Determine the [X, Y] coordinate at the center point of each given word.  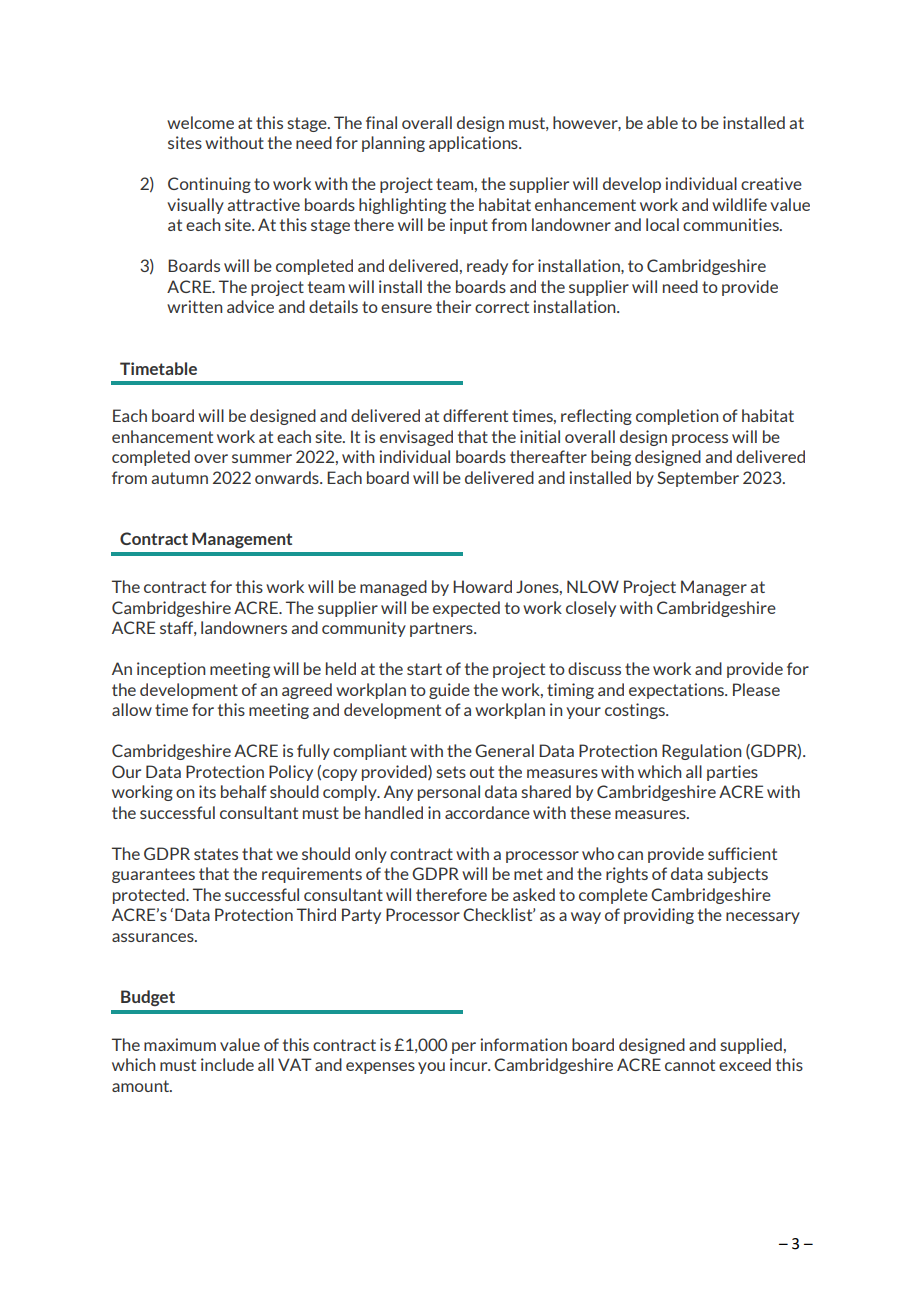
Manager [714, 588]
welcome [200, 122]
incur [470, 1064]
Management [242, 540]
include [227, 1064]
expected [466, 609]
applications [474, 144]
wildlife [739, 204]
